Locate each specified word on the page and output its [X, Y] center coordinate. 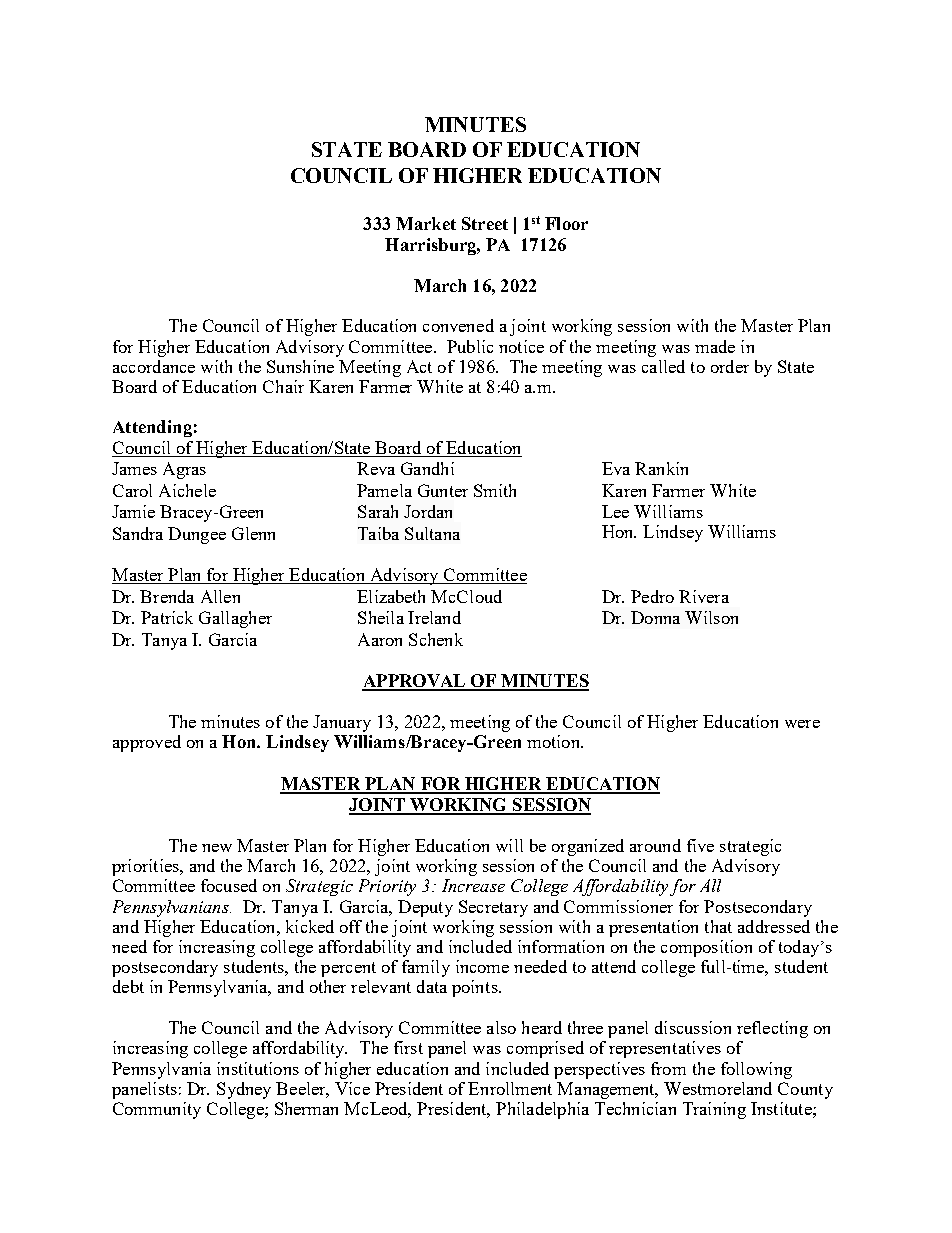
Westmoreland [718, 1088]
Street [485, 223]
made [715, 346]
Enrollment [510, 1088]
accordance [154, 366]
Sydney [244, 1090]
